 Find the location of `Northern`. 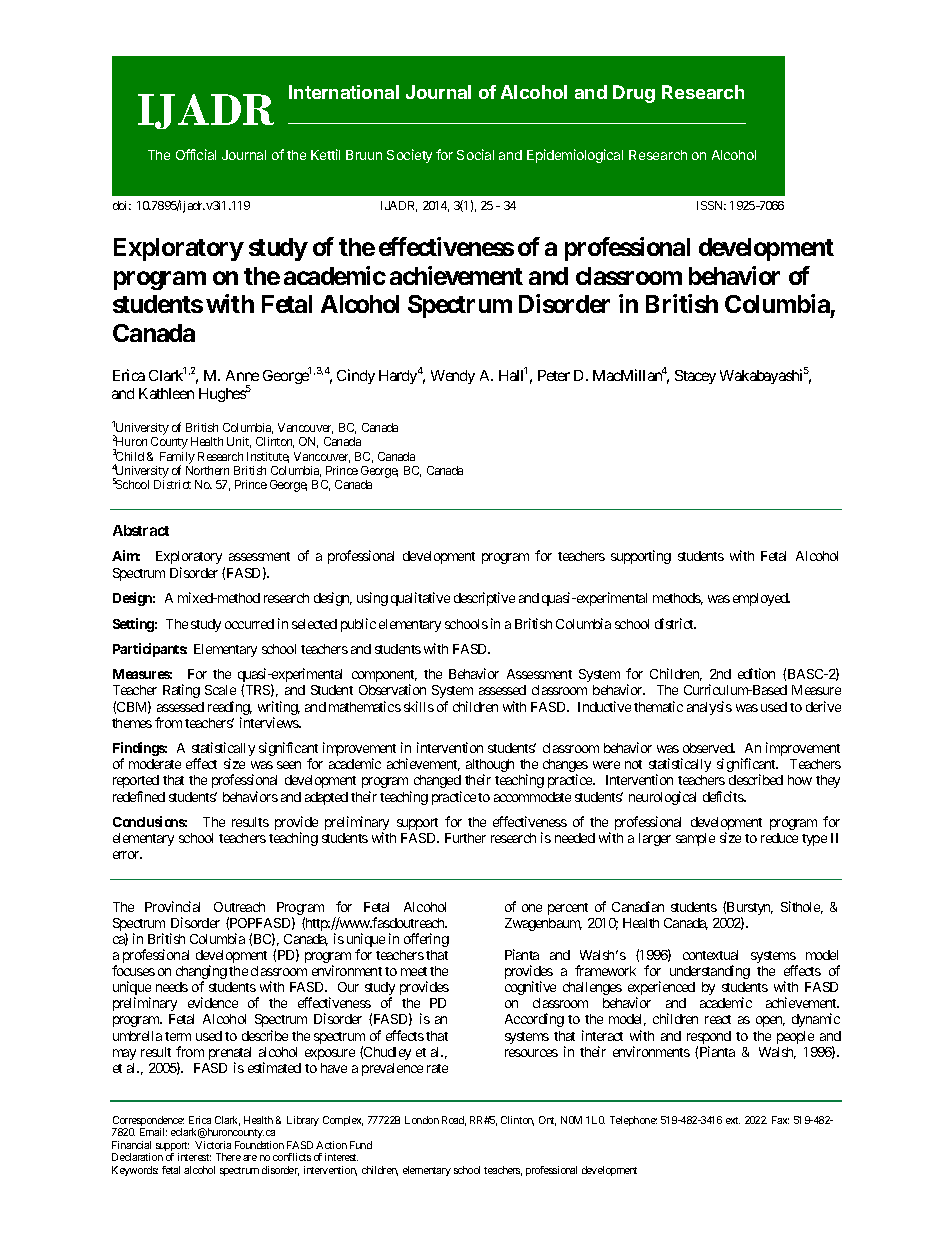

Northern is located at coordinates (207, 470).
